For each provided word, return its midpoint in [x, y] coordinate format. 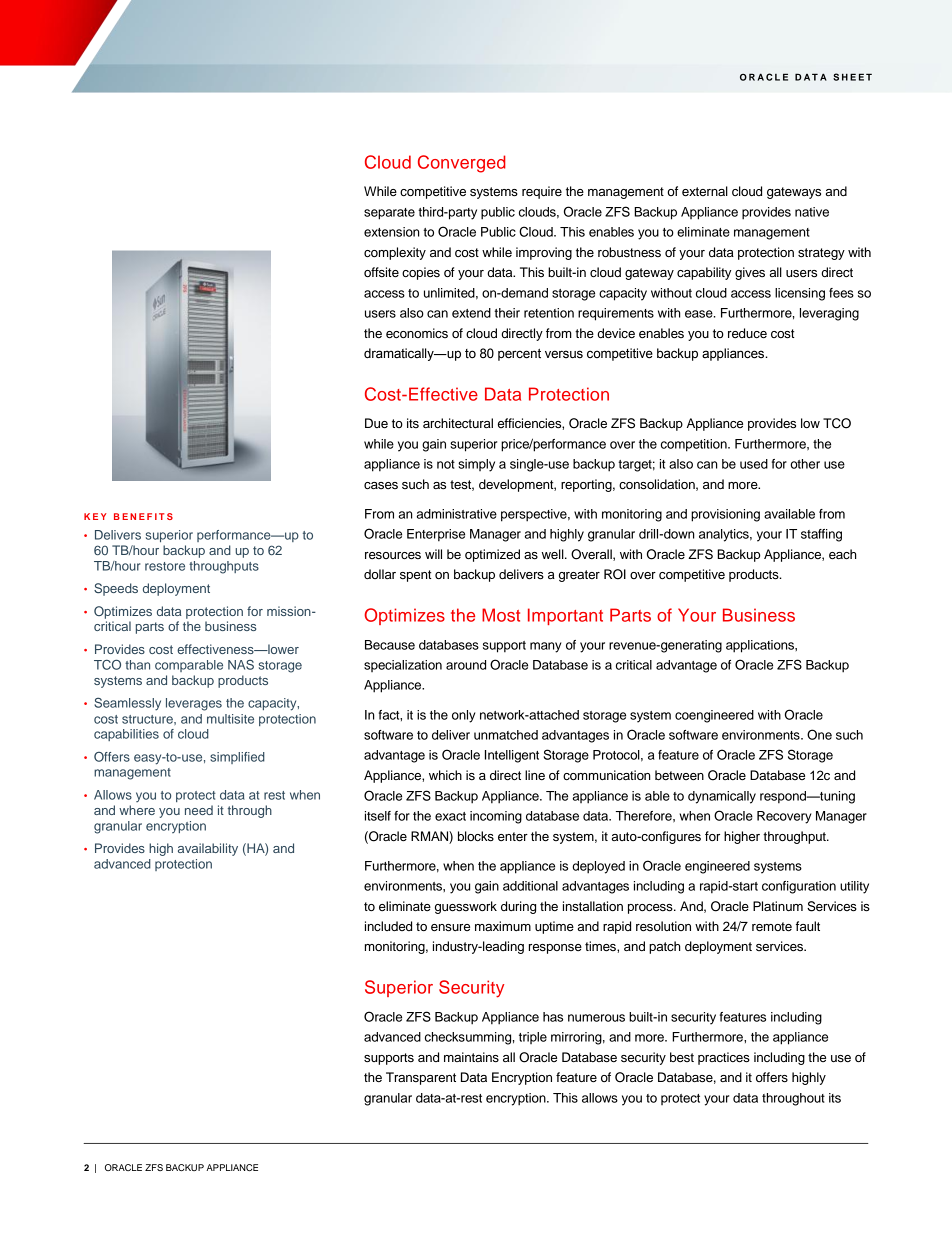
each [843, 554]
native [812, 212]
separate [389, 214]
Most [501, 615]
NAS [241, 665]
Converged [462, 164]
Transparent [421, 1078]
